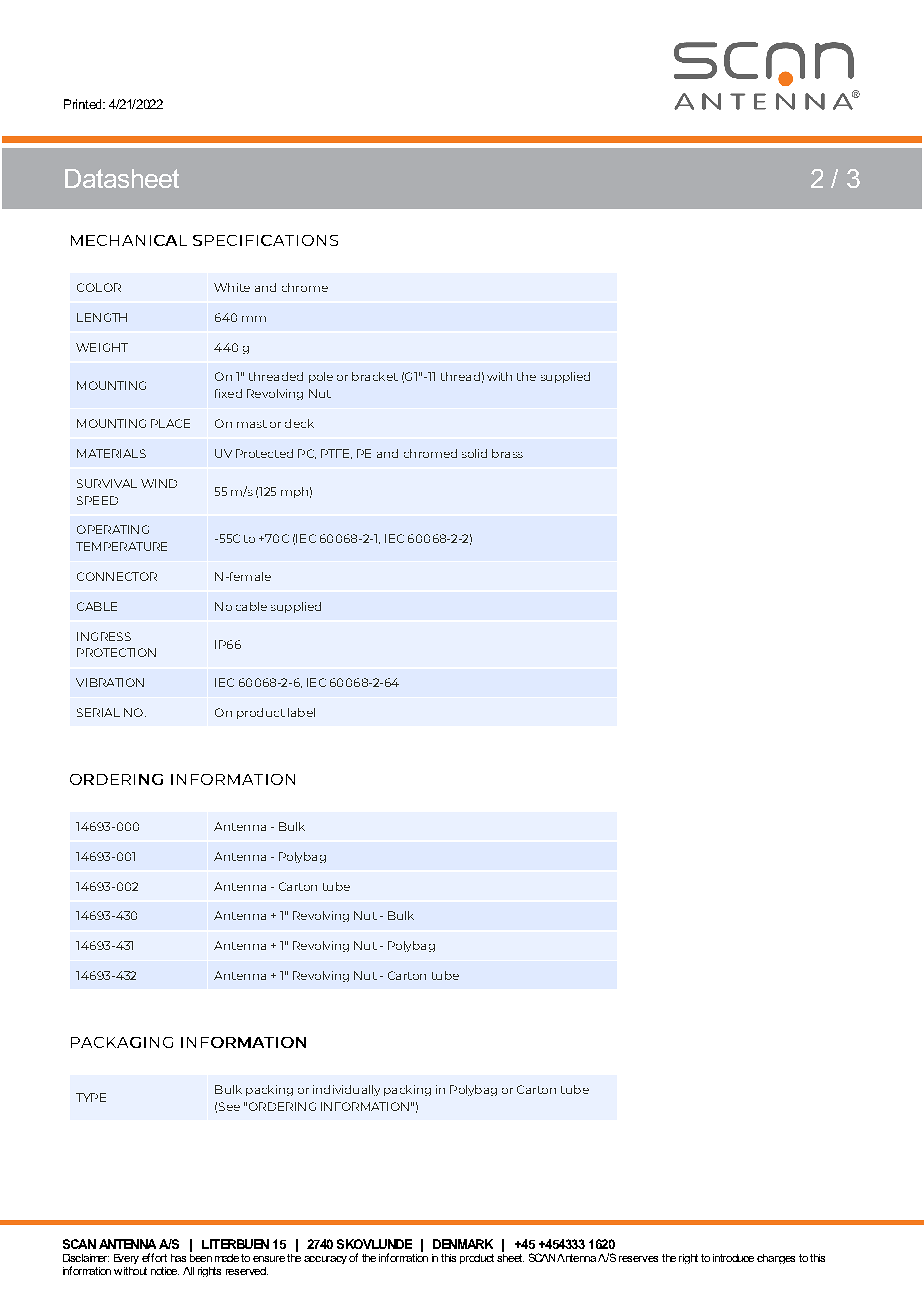 This screenshot has height=1308, width=924. What do you see at coordinates (474, 453) in the screenshot?
I see `solid` at bounding box center [474, 453].
